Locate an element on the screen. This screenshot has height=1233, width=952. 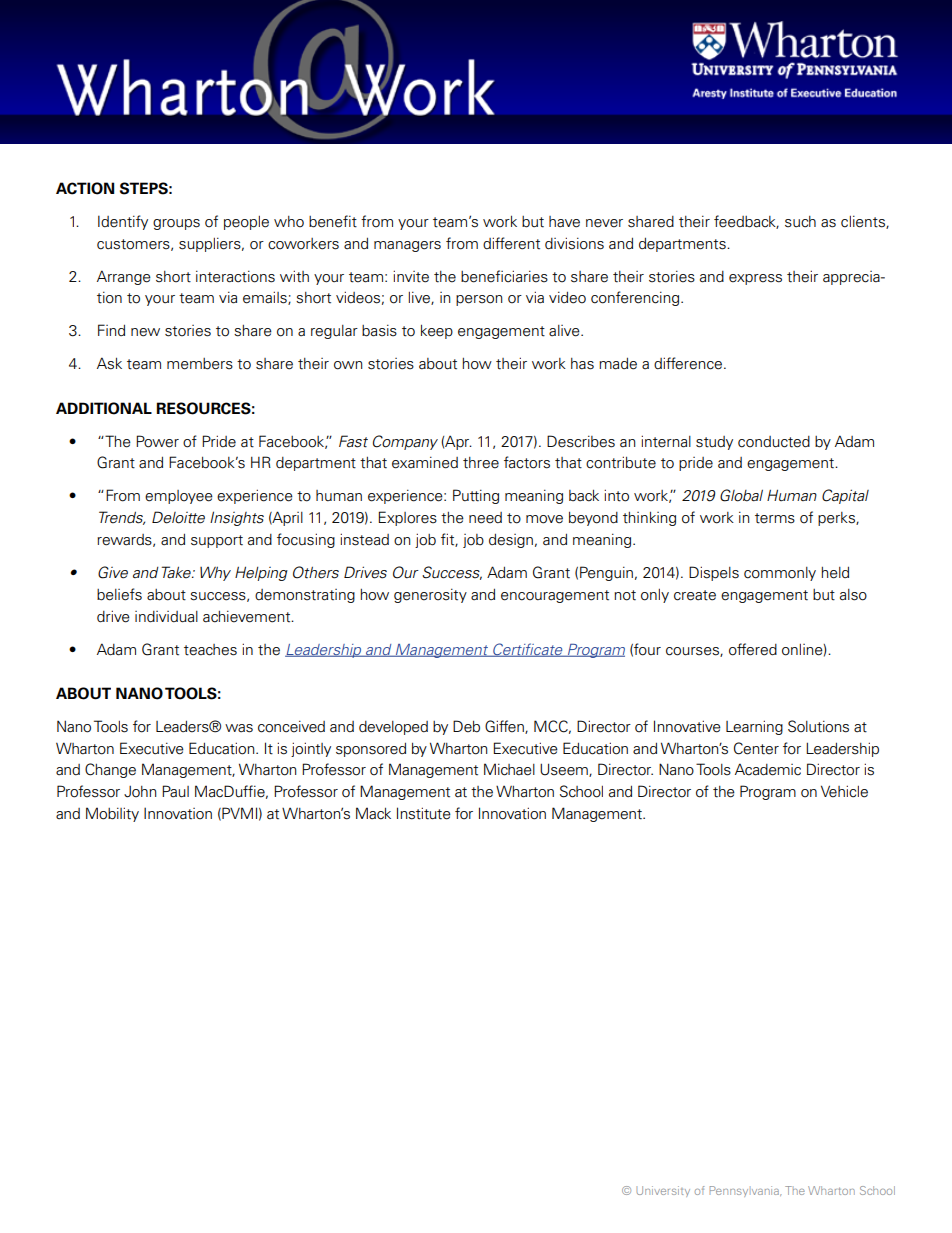
Mobility is located at coordinates (112, 814).
